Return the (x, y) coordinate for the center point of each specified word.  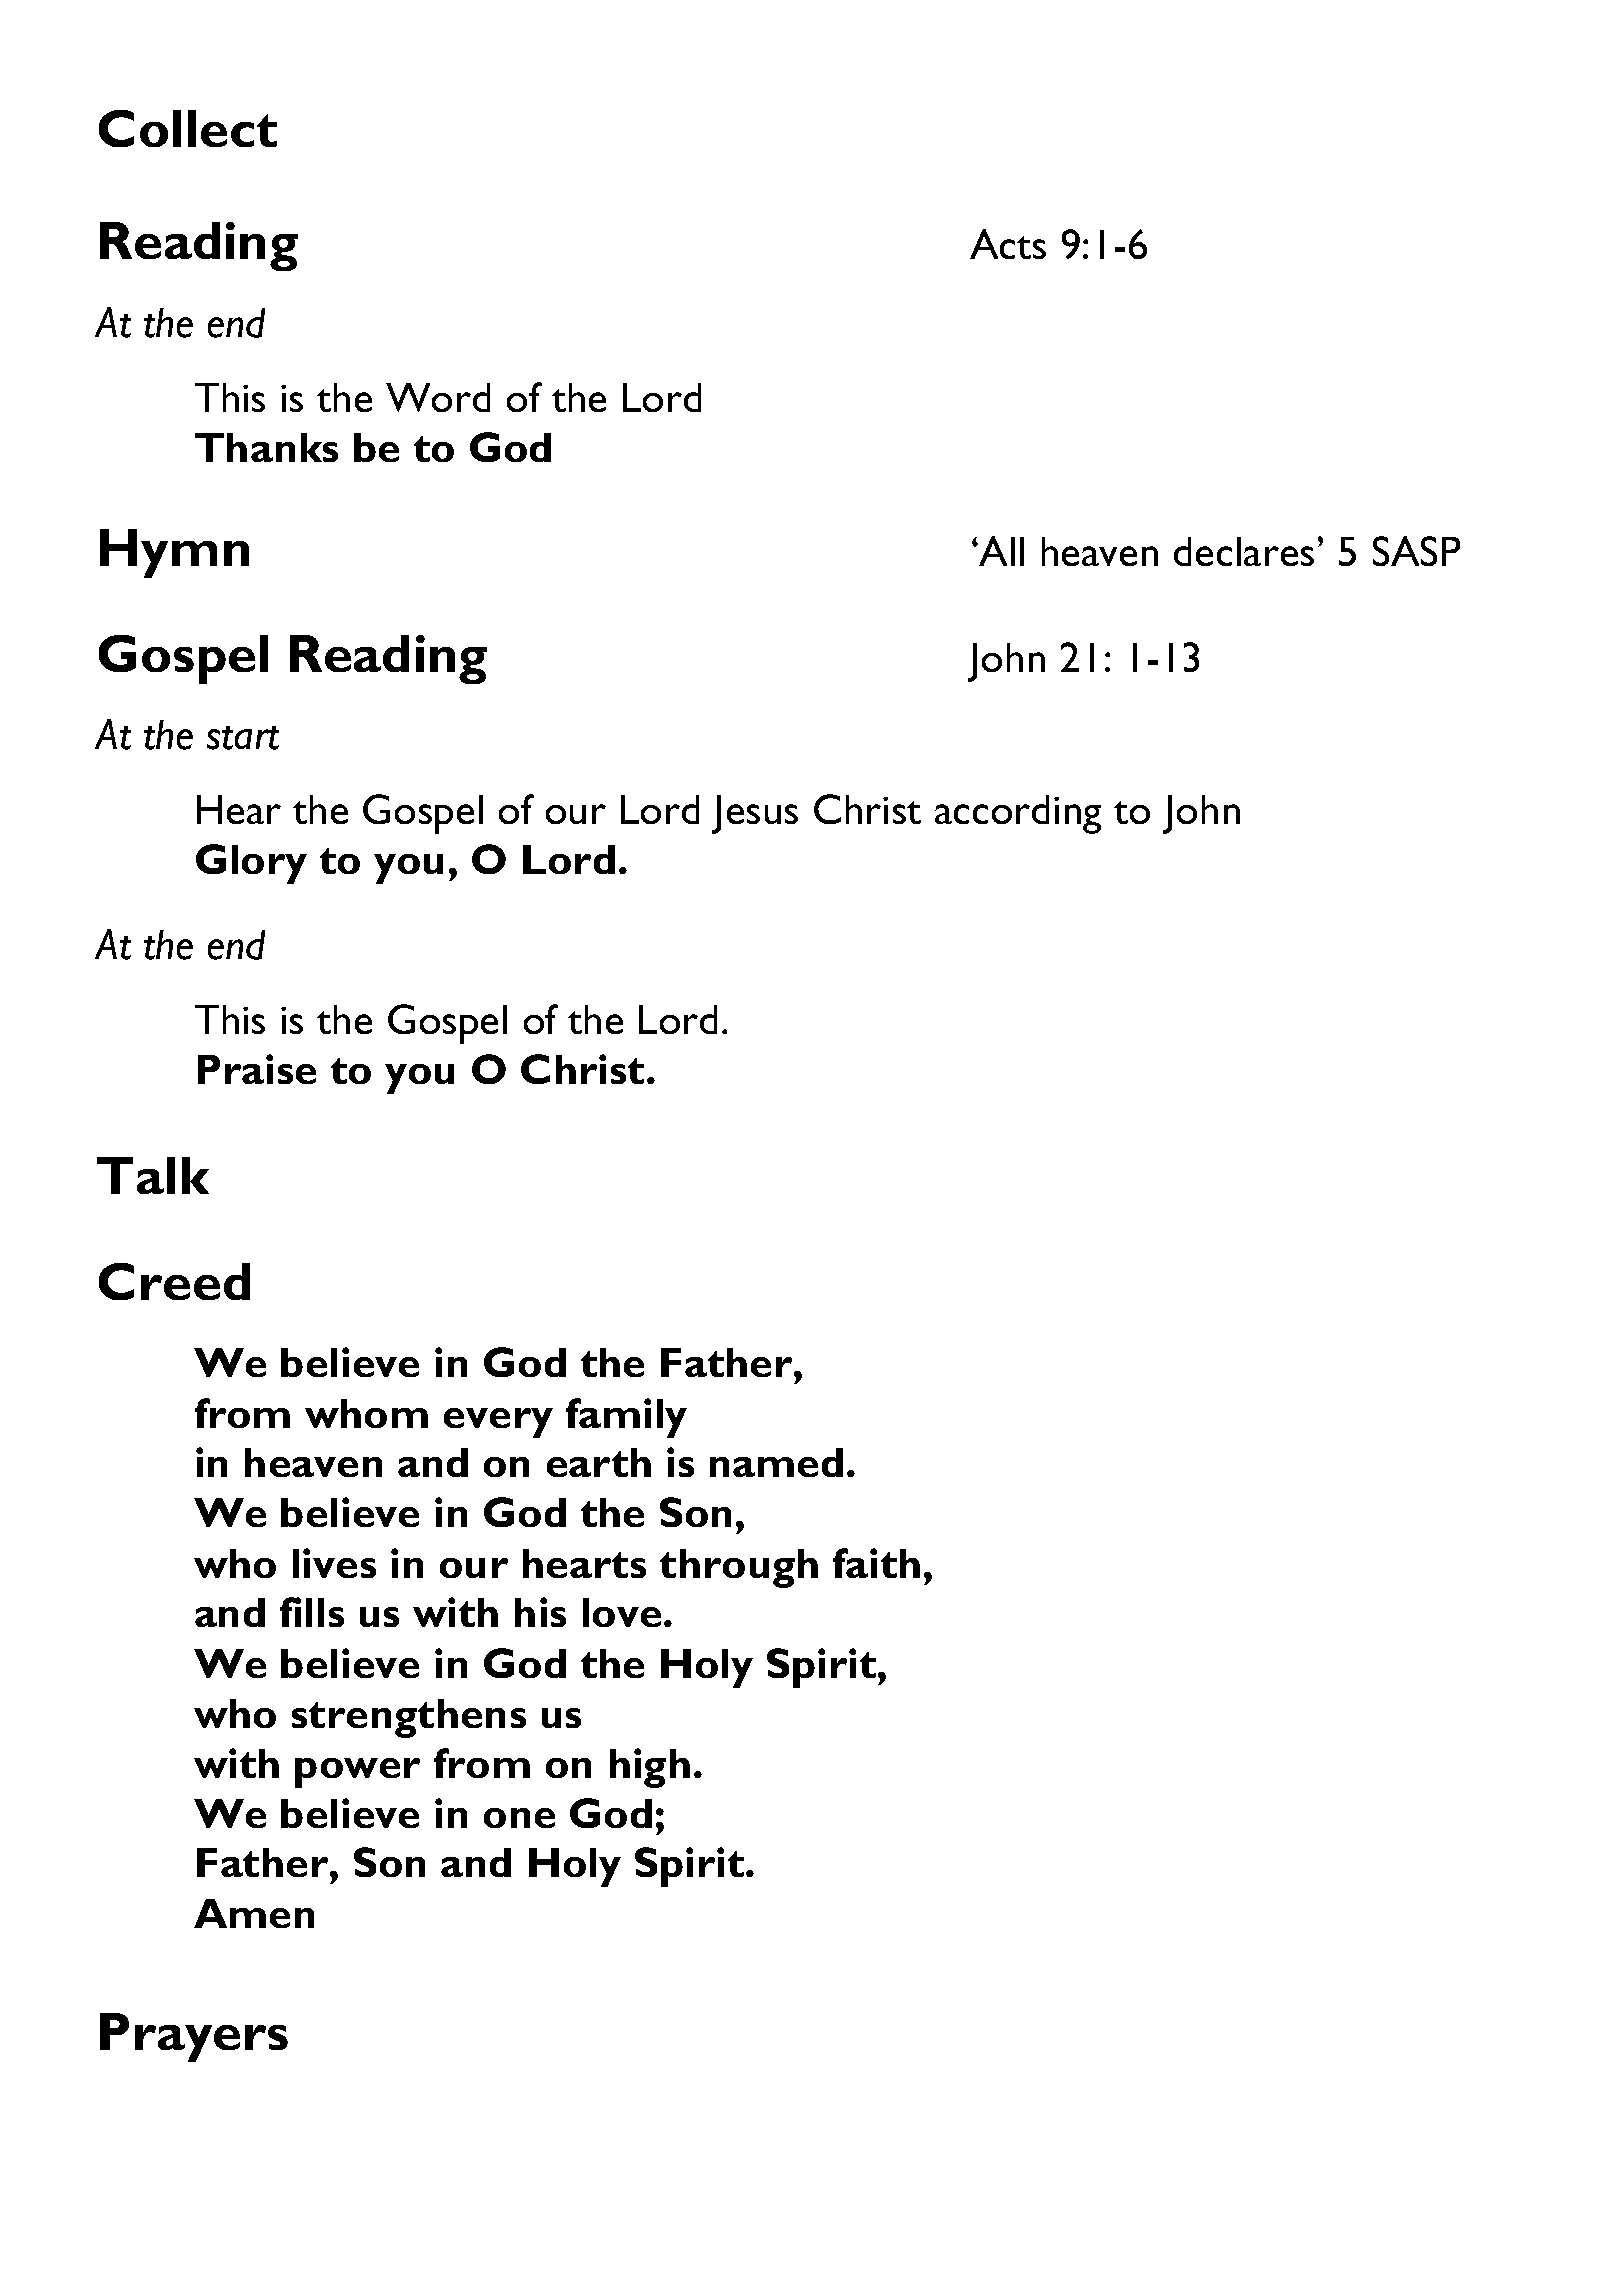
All (1000, 551)
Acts (1008, 244)
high (650, 1768)
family (626, 1418)
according (1018, 814)
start (243, 738)
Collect (188, 128)
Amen (254, 1913)
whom (366, 1413)
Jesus (755, 814)
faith (876, 1563)
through (739, 1568)
